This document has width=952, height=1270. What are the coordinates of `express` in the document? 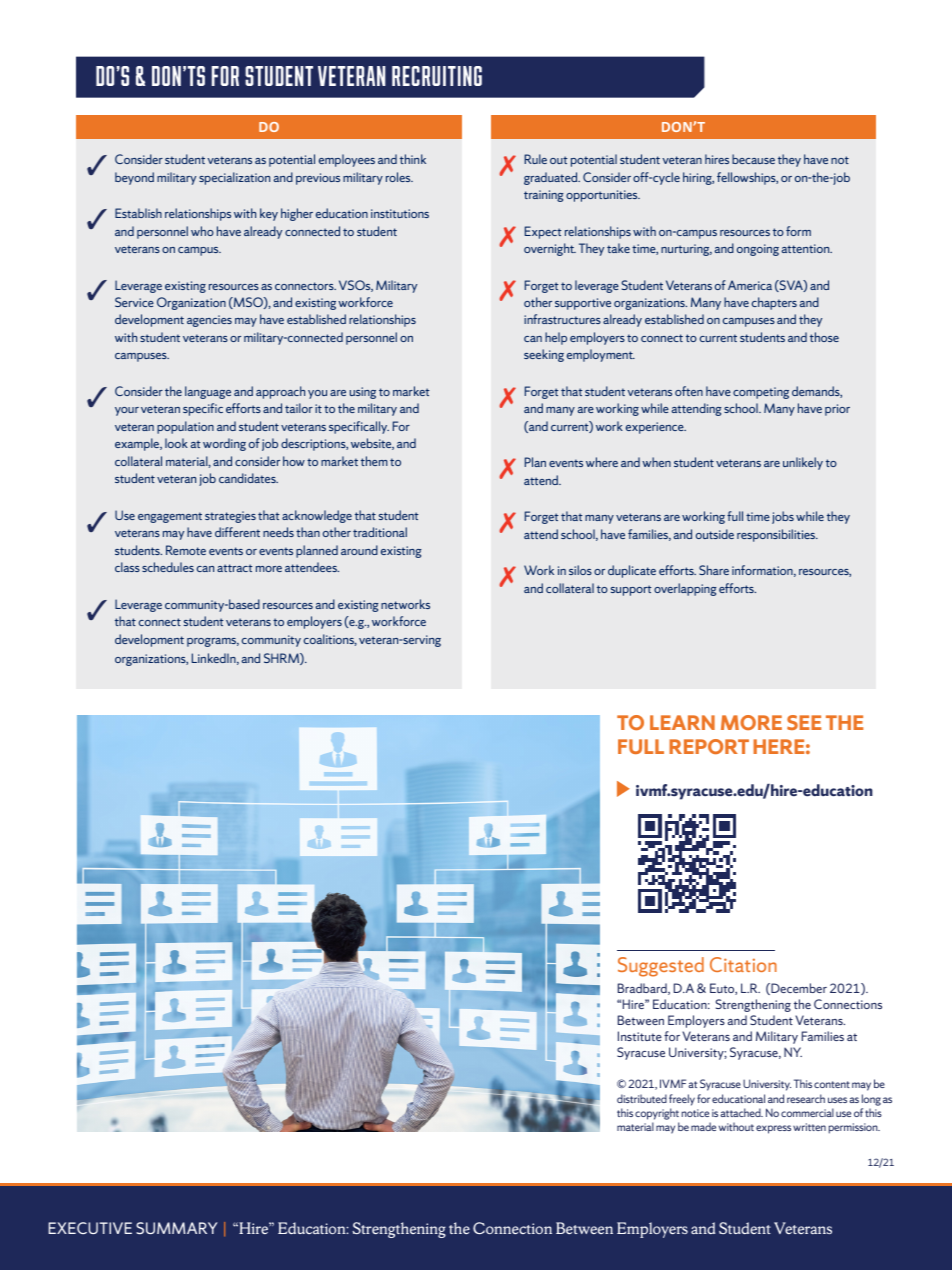 It's located at (773, 1129).
